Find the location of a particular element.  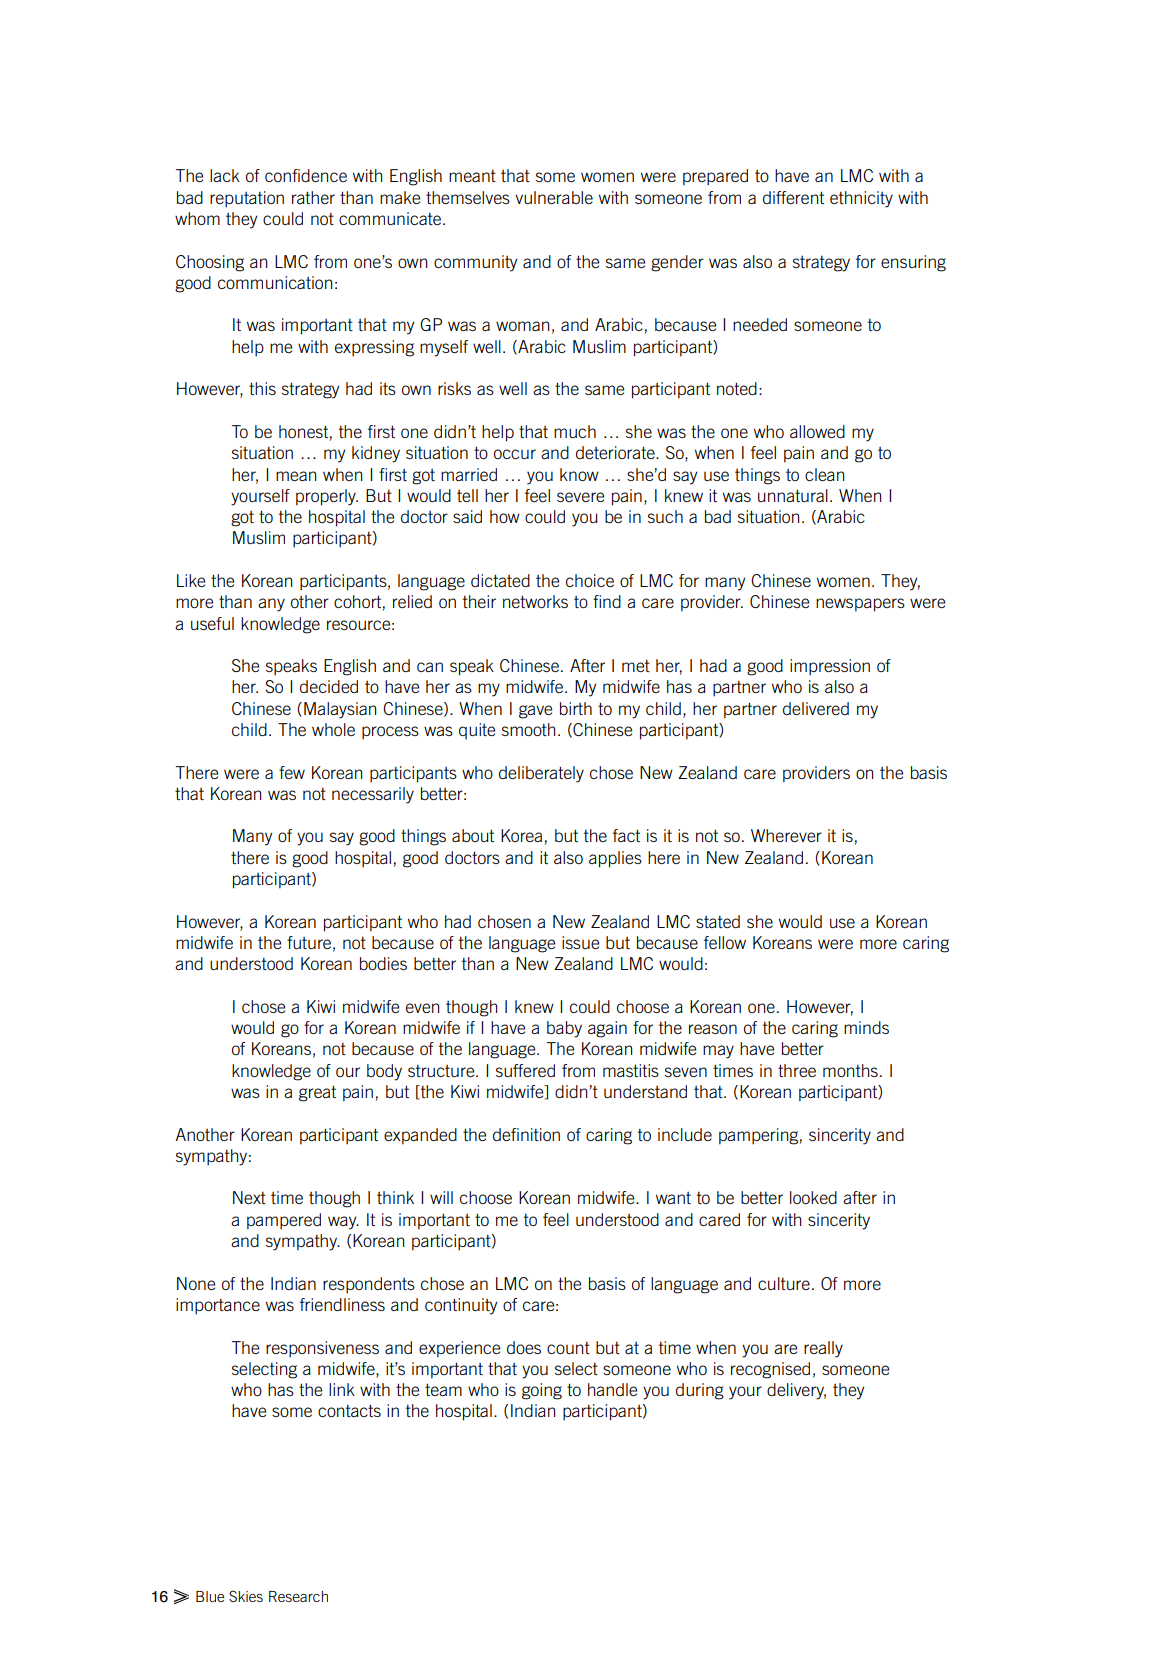

newspapers is located at coordinates (860, 605).
